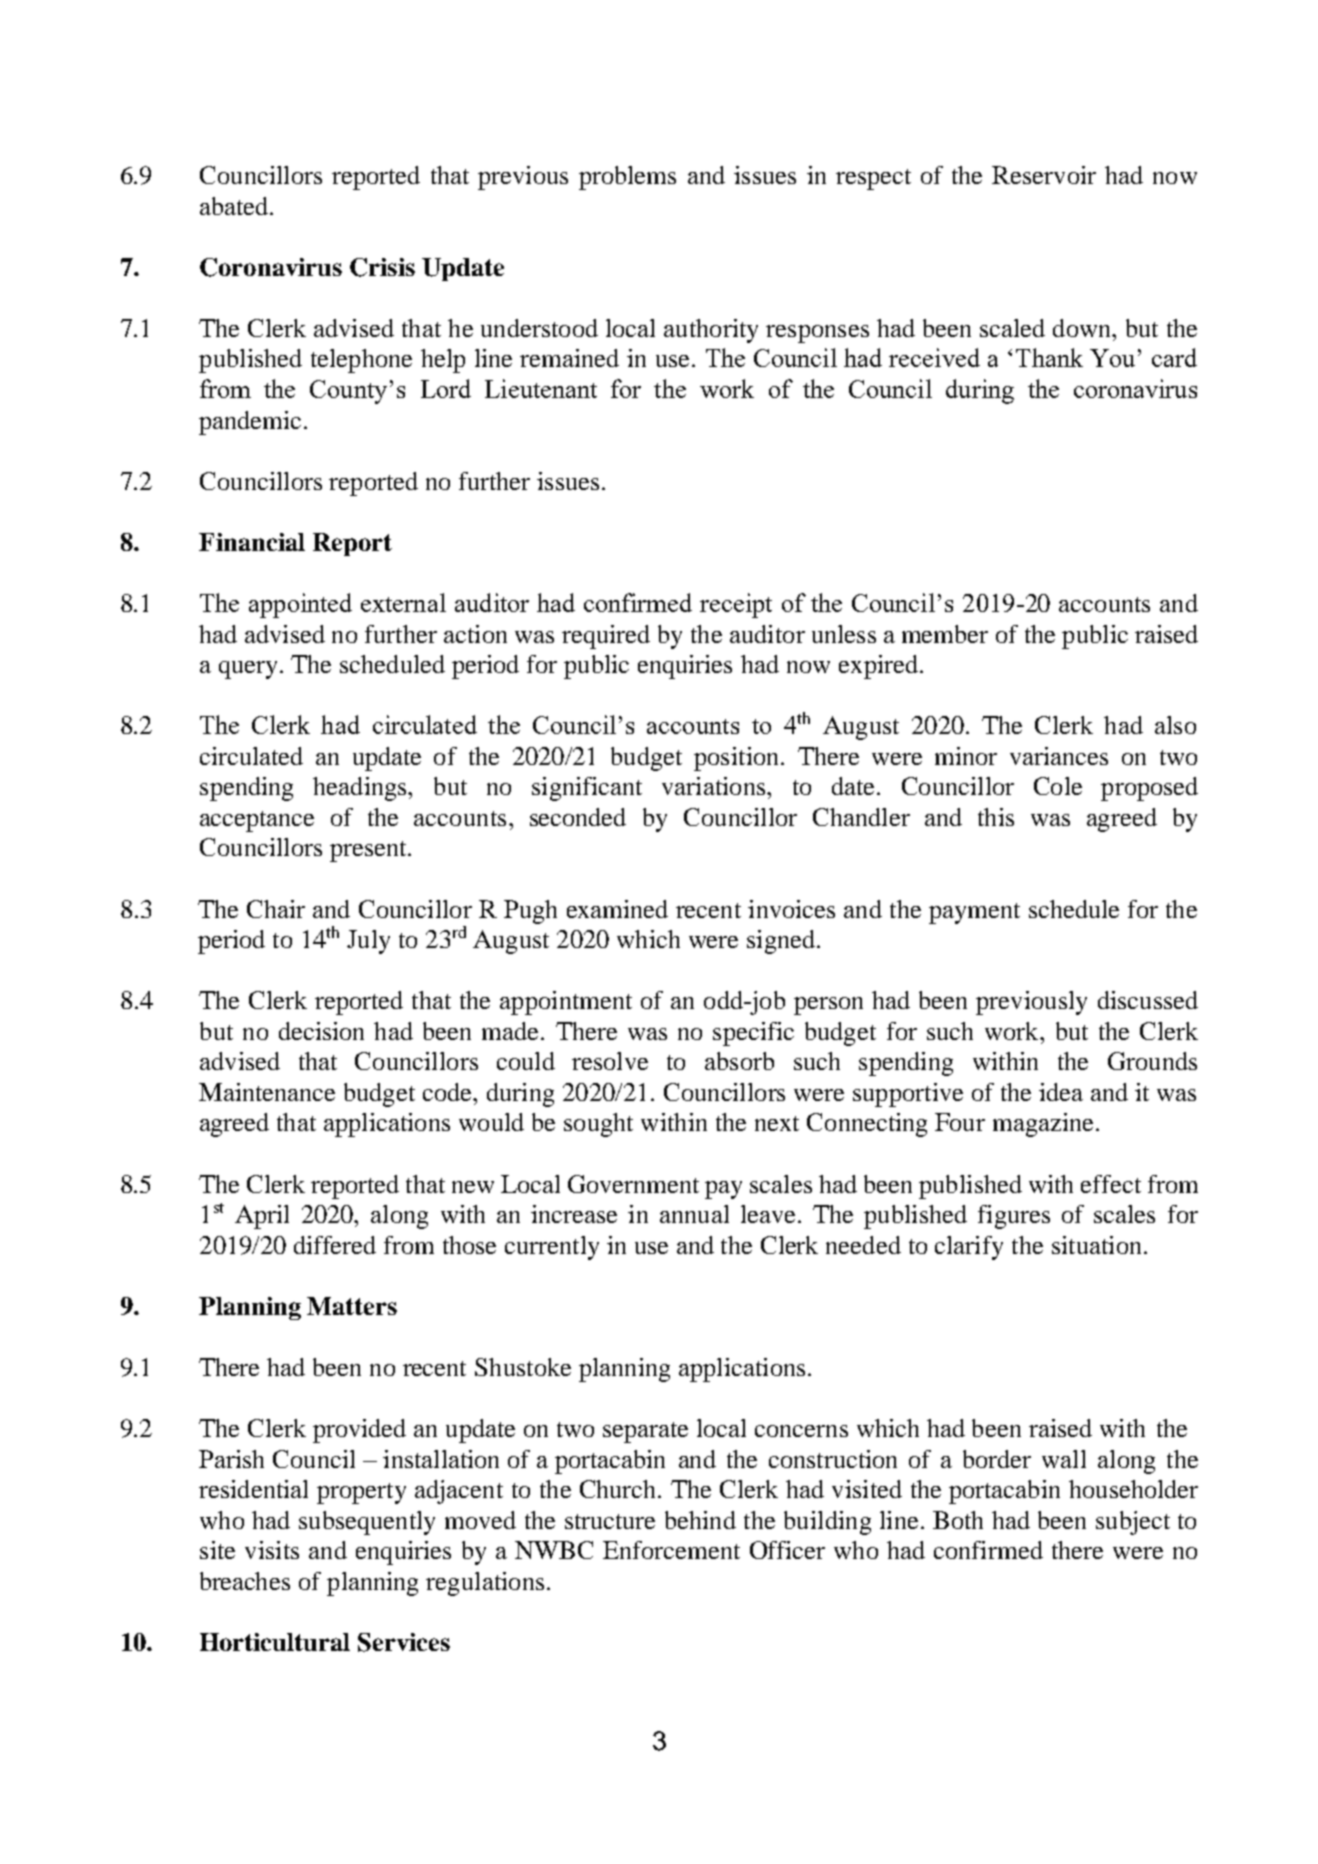 Image resolution: width=1318 pixels, height=1864 pixels. Describe the element at coordinates (382, 267) in the screenshot. I see `Crisis` at that location.
